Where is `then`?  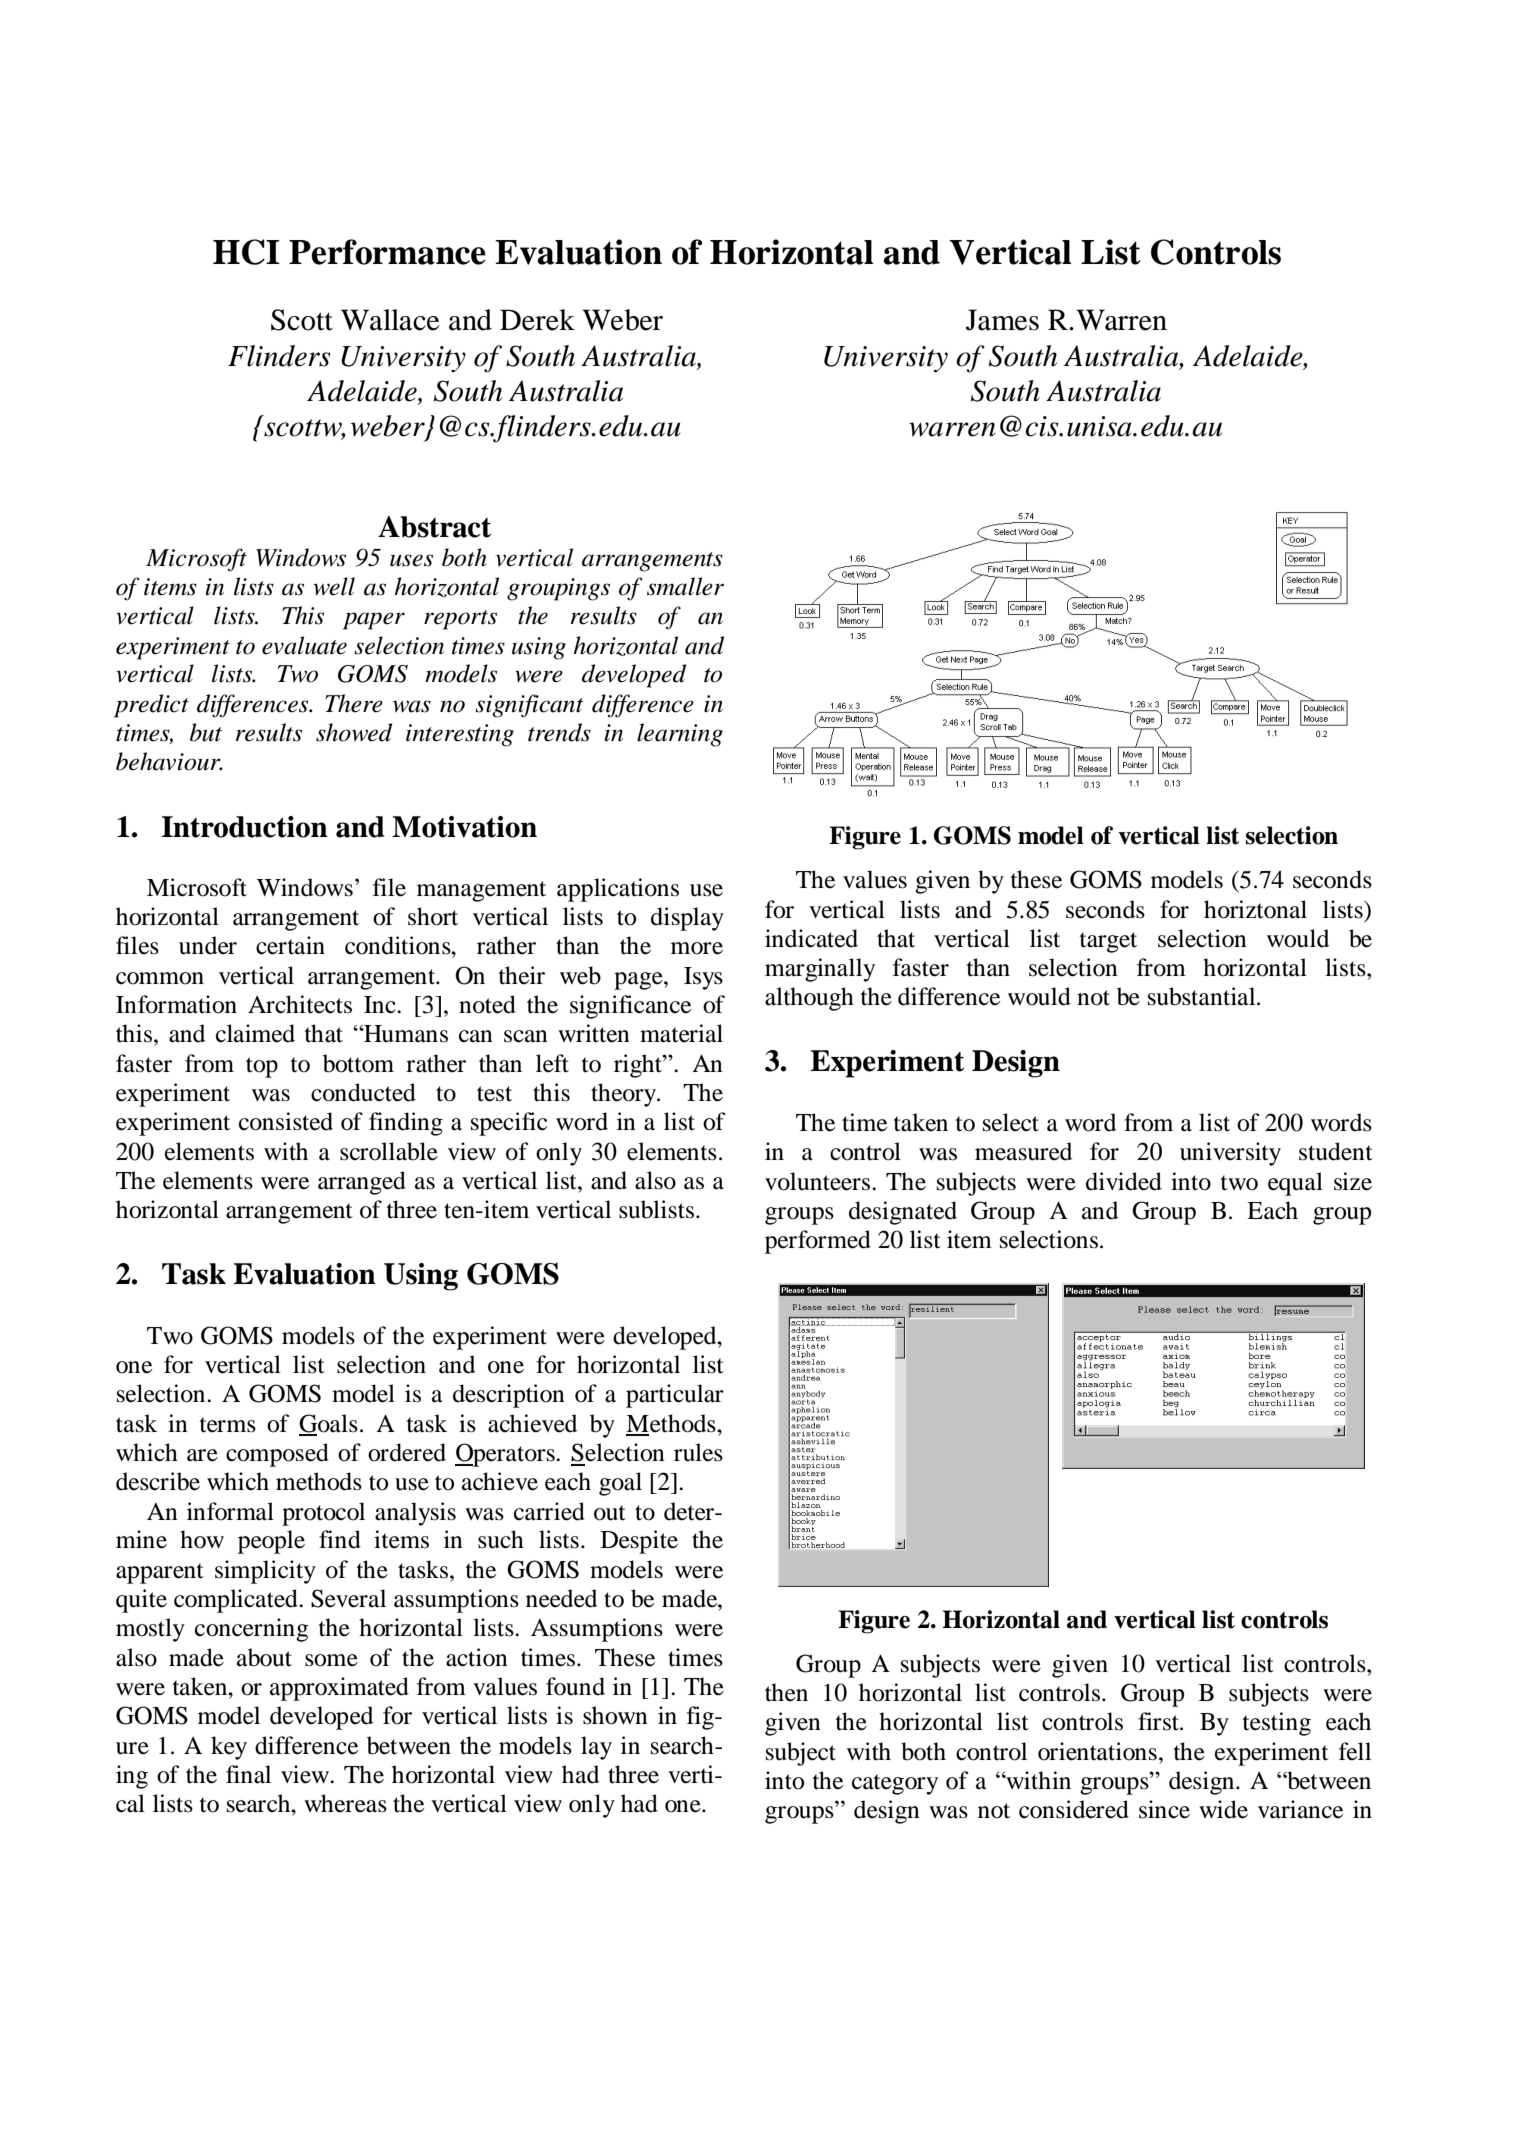
then is located at coordinates (786, 1692).
